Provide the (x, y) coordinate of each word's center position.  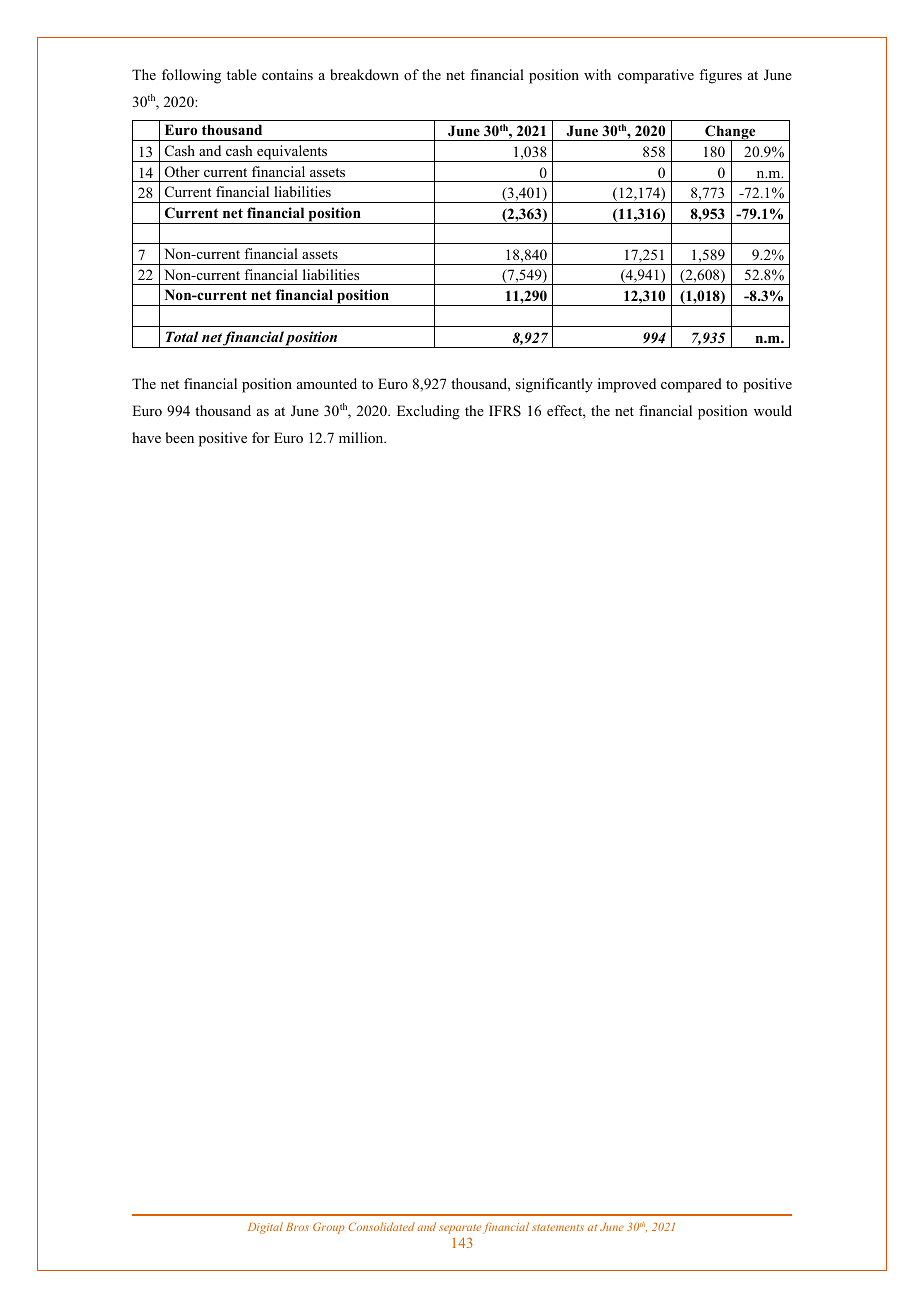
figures (720, 76)
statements (558, 1227)
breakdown (364, 74)
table (242, 74)
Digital (265, 1228)
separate (460, 1229)
